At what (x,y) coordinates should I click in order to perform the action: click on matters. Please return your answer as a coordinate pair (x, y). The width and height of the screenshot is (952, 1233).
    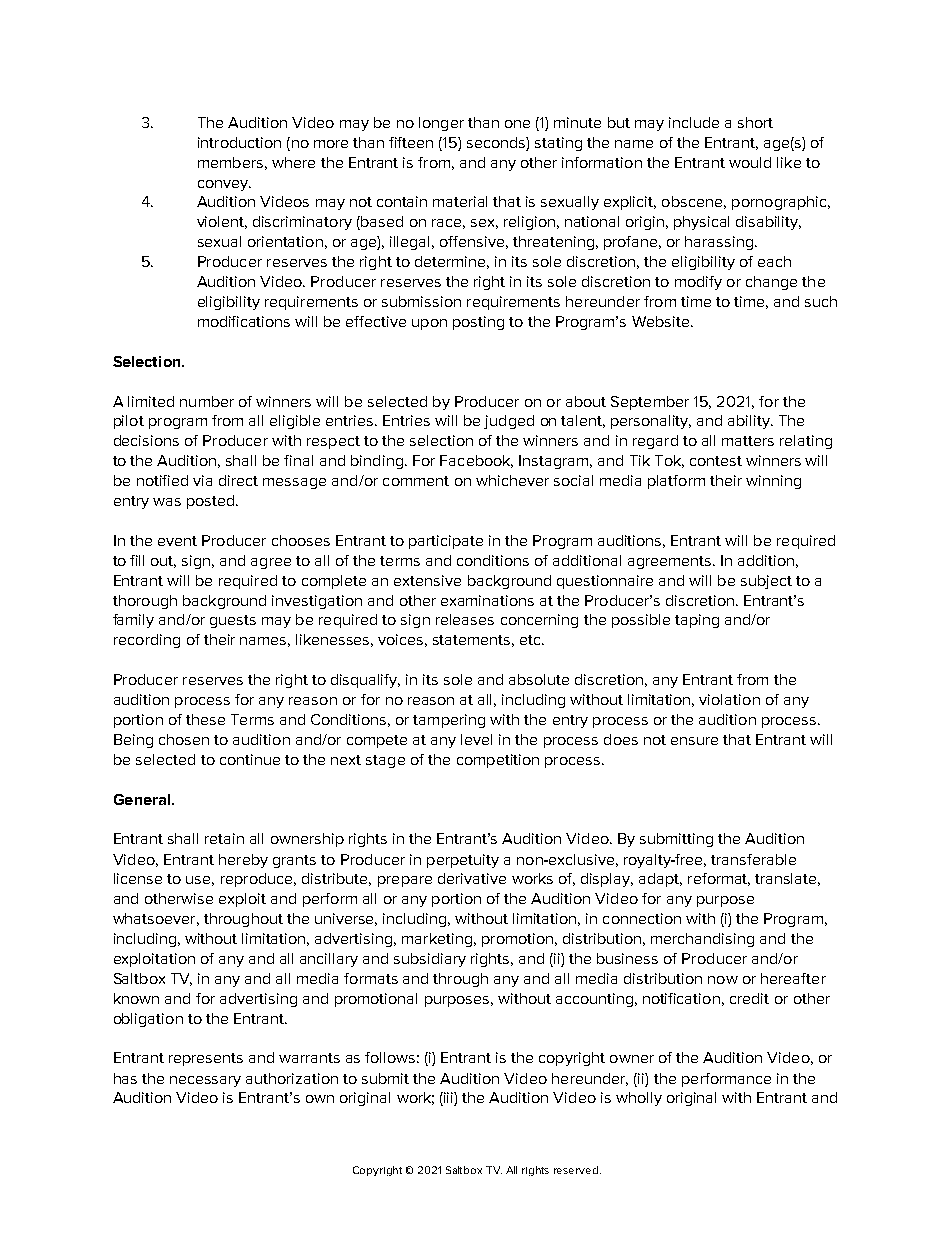
    Looking at the image, I should click on (748, 441).
